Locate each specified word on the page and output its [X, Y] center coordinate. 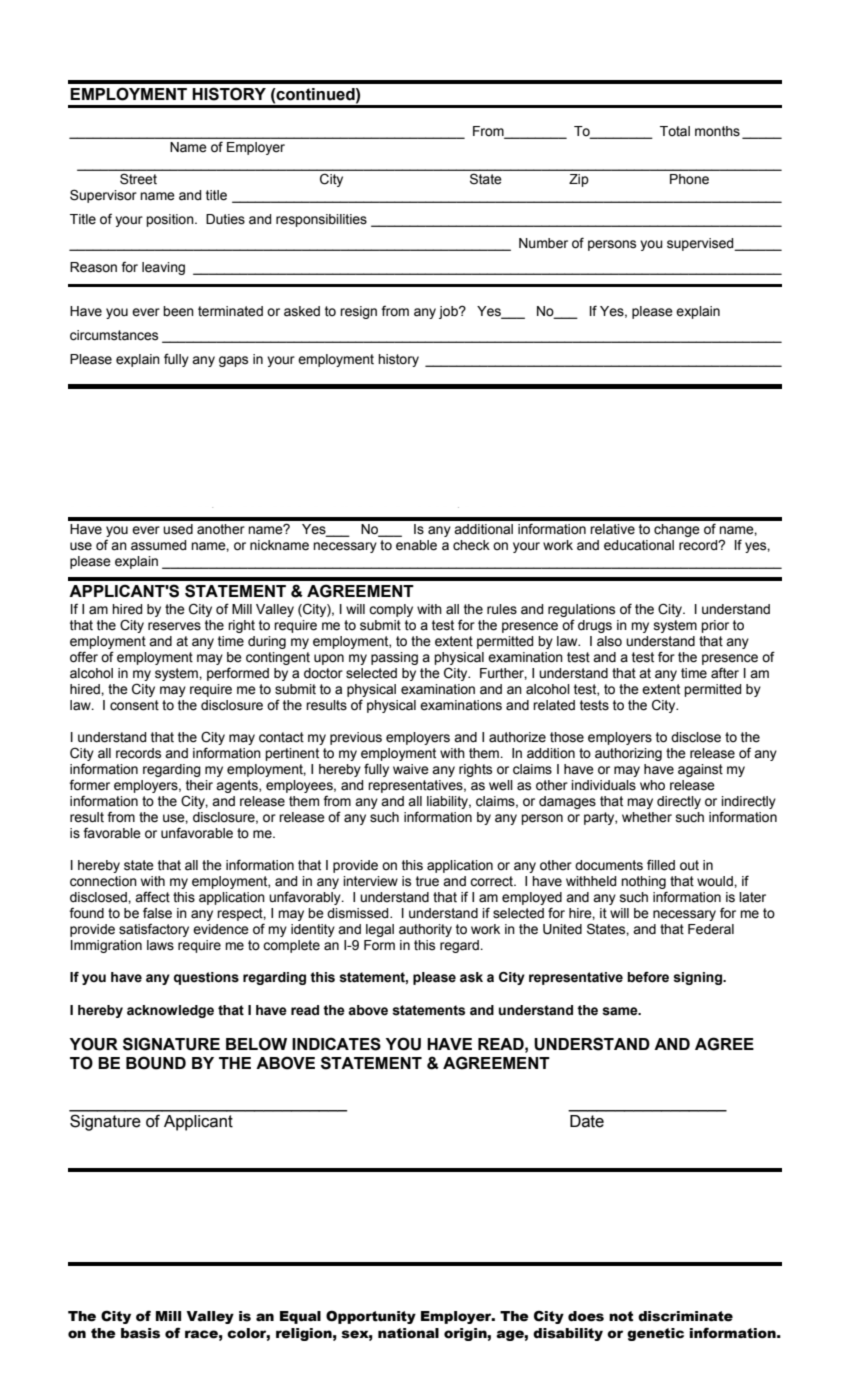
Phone [689, 179]
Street [138, 179]
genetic [655, 1334]
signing [698, 978]
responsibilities [321, 220]
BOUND [156, 1063]
